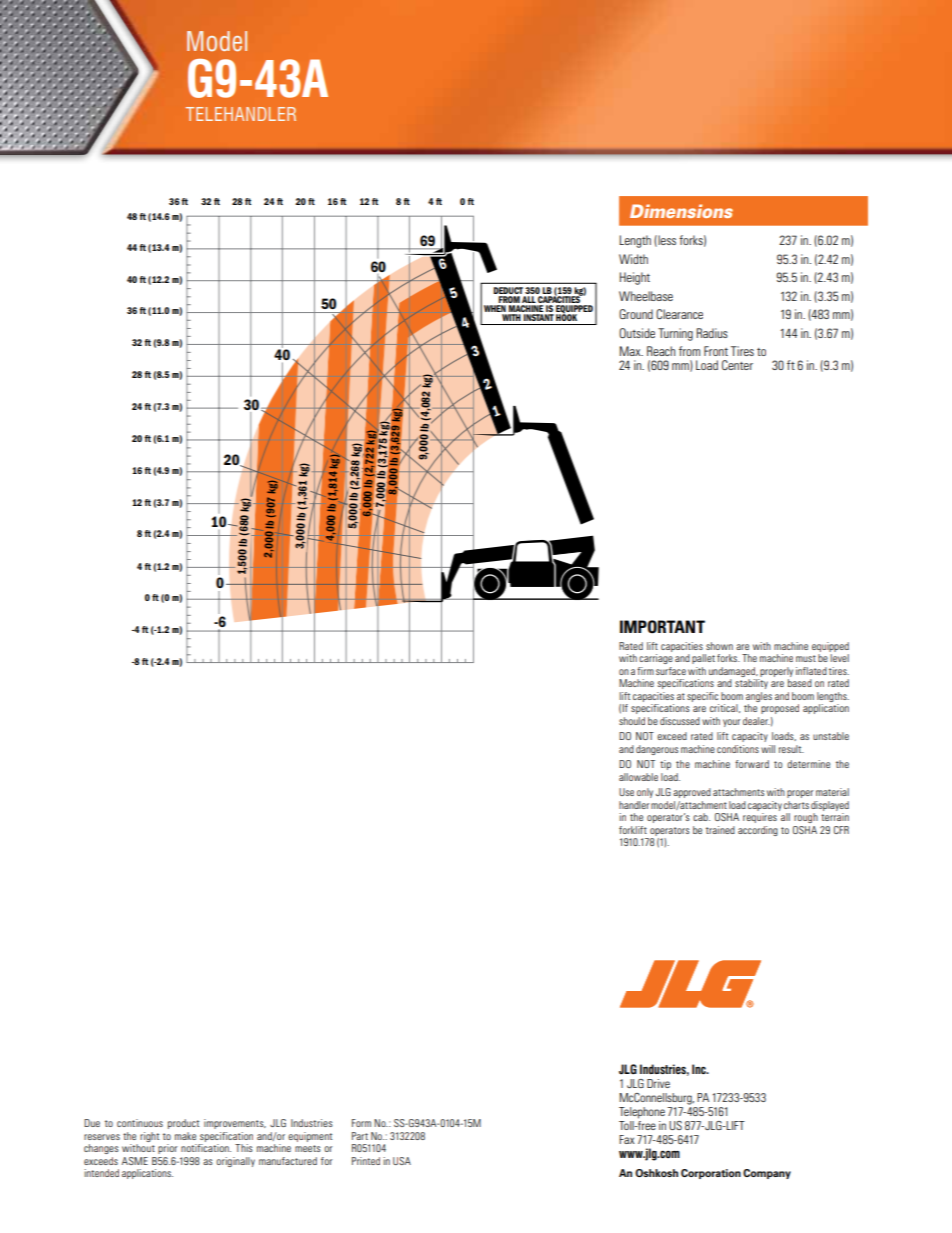 Image resolution: width=952 pixels, height=1233 pixels. Describe the element at coordinates (758, 831) in the image. I see `according` at that location.
